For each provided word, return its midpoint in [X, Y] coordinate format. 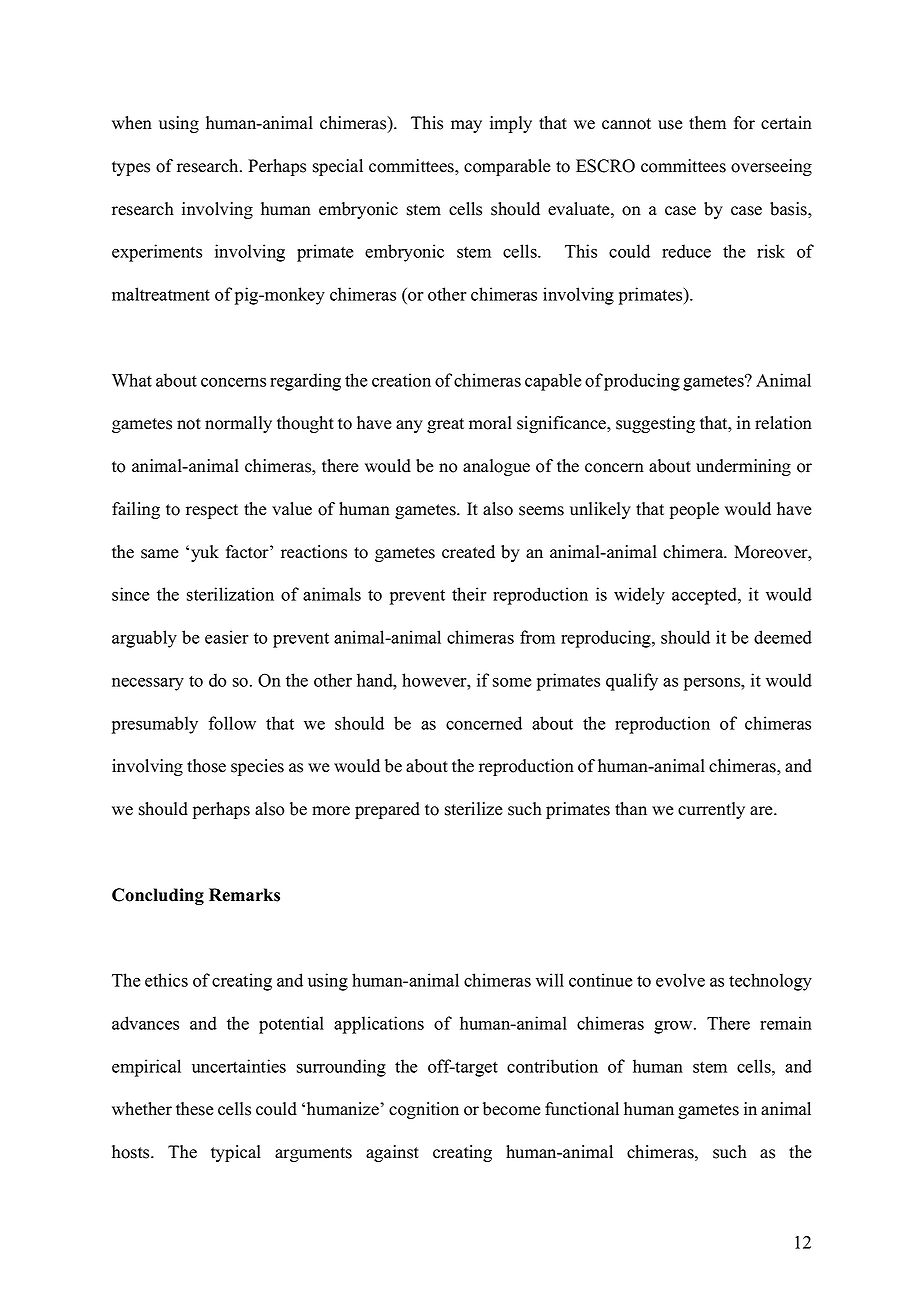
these [194, 1109]
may [466, 126]
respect [212, 511]
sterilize [473, 809]
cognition [424, 1110]
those [206, 766]
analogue [496, 467]
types [131, 168]
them [707, 123]
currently [711, 810]
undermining [743, 467]
